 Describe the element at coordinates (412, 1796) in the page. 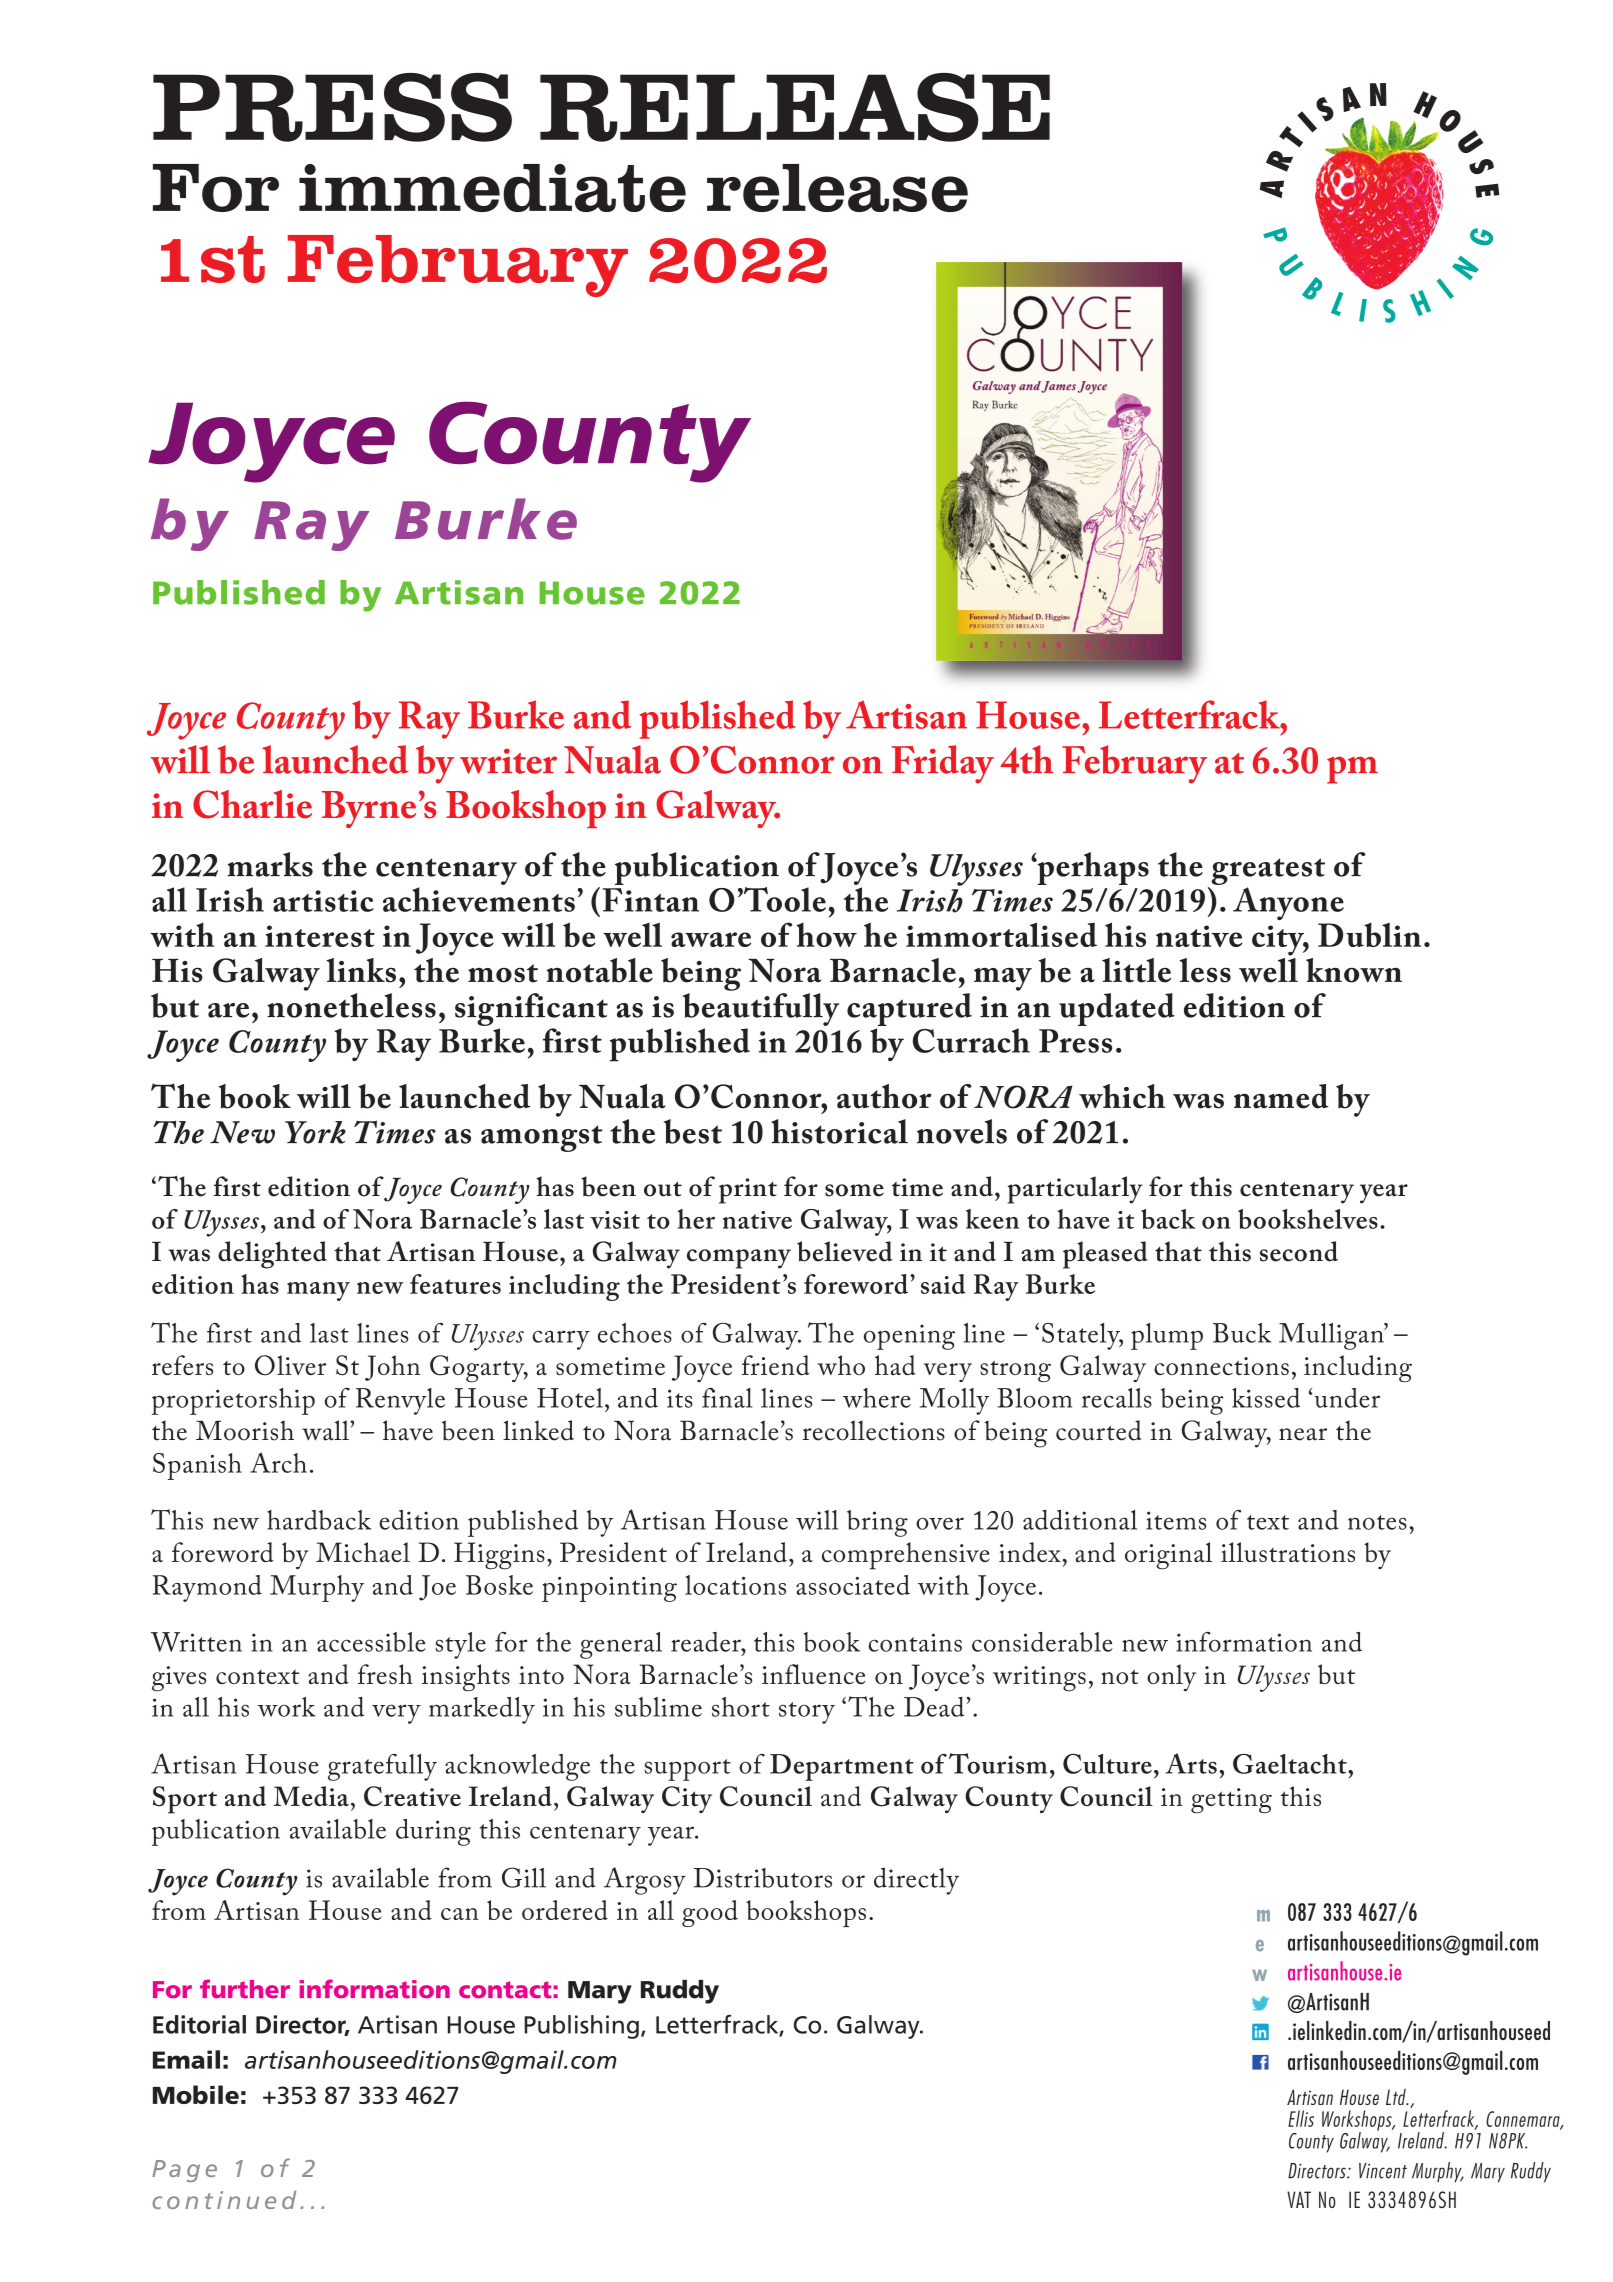

I see `Creative` at that location.
